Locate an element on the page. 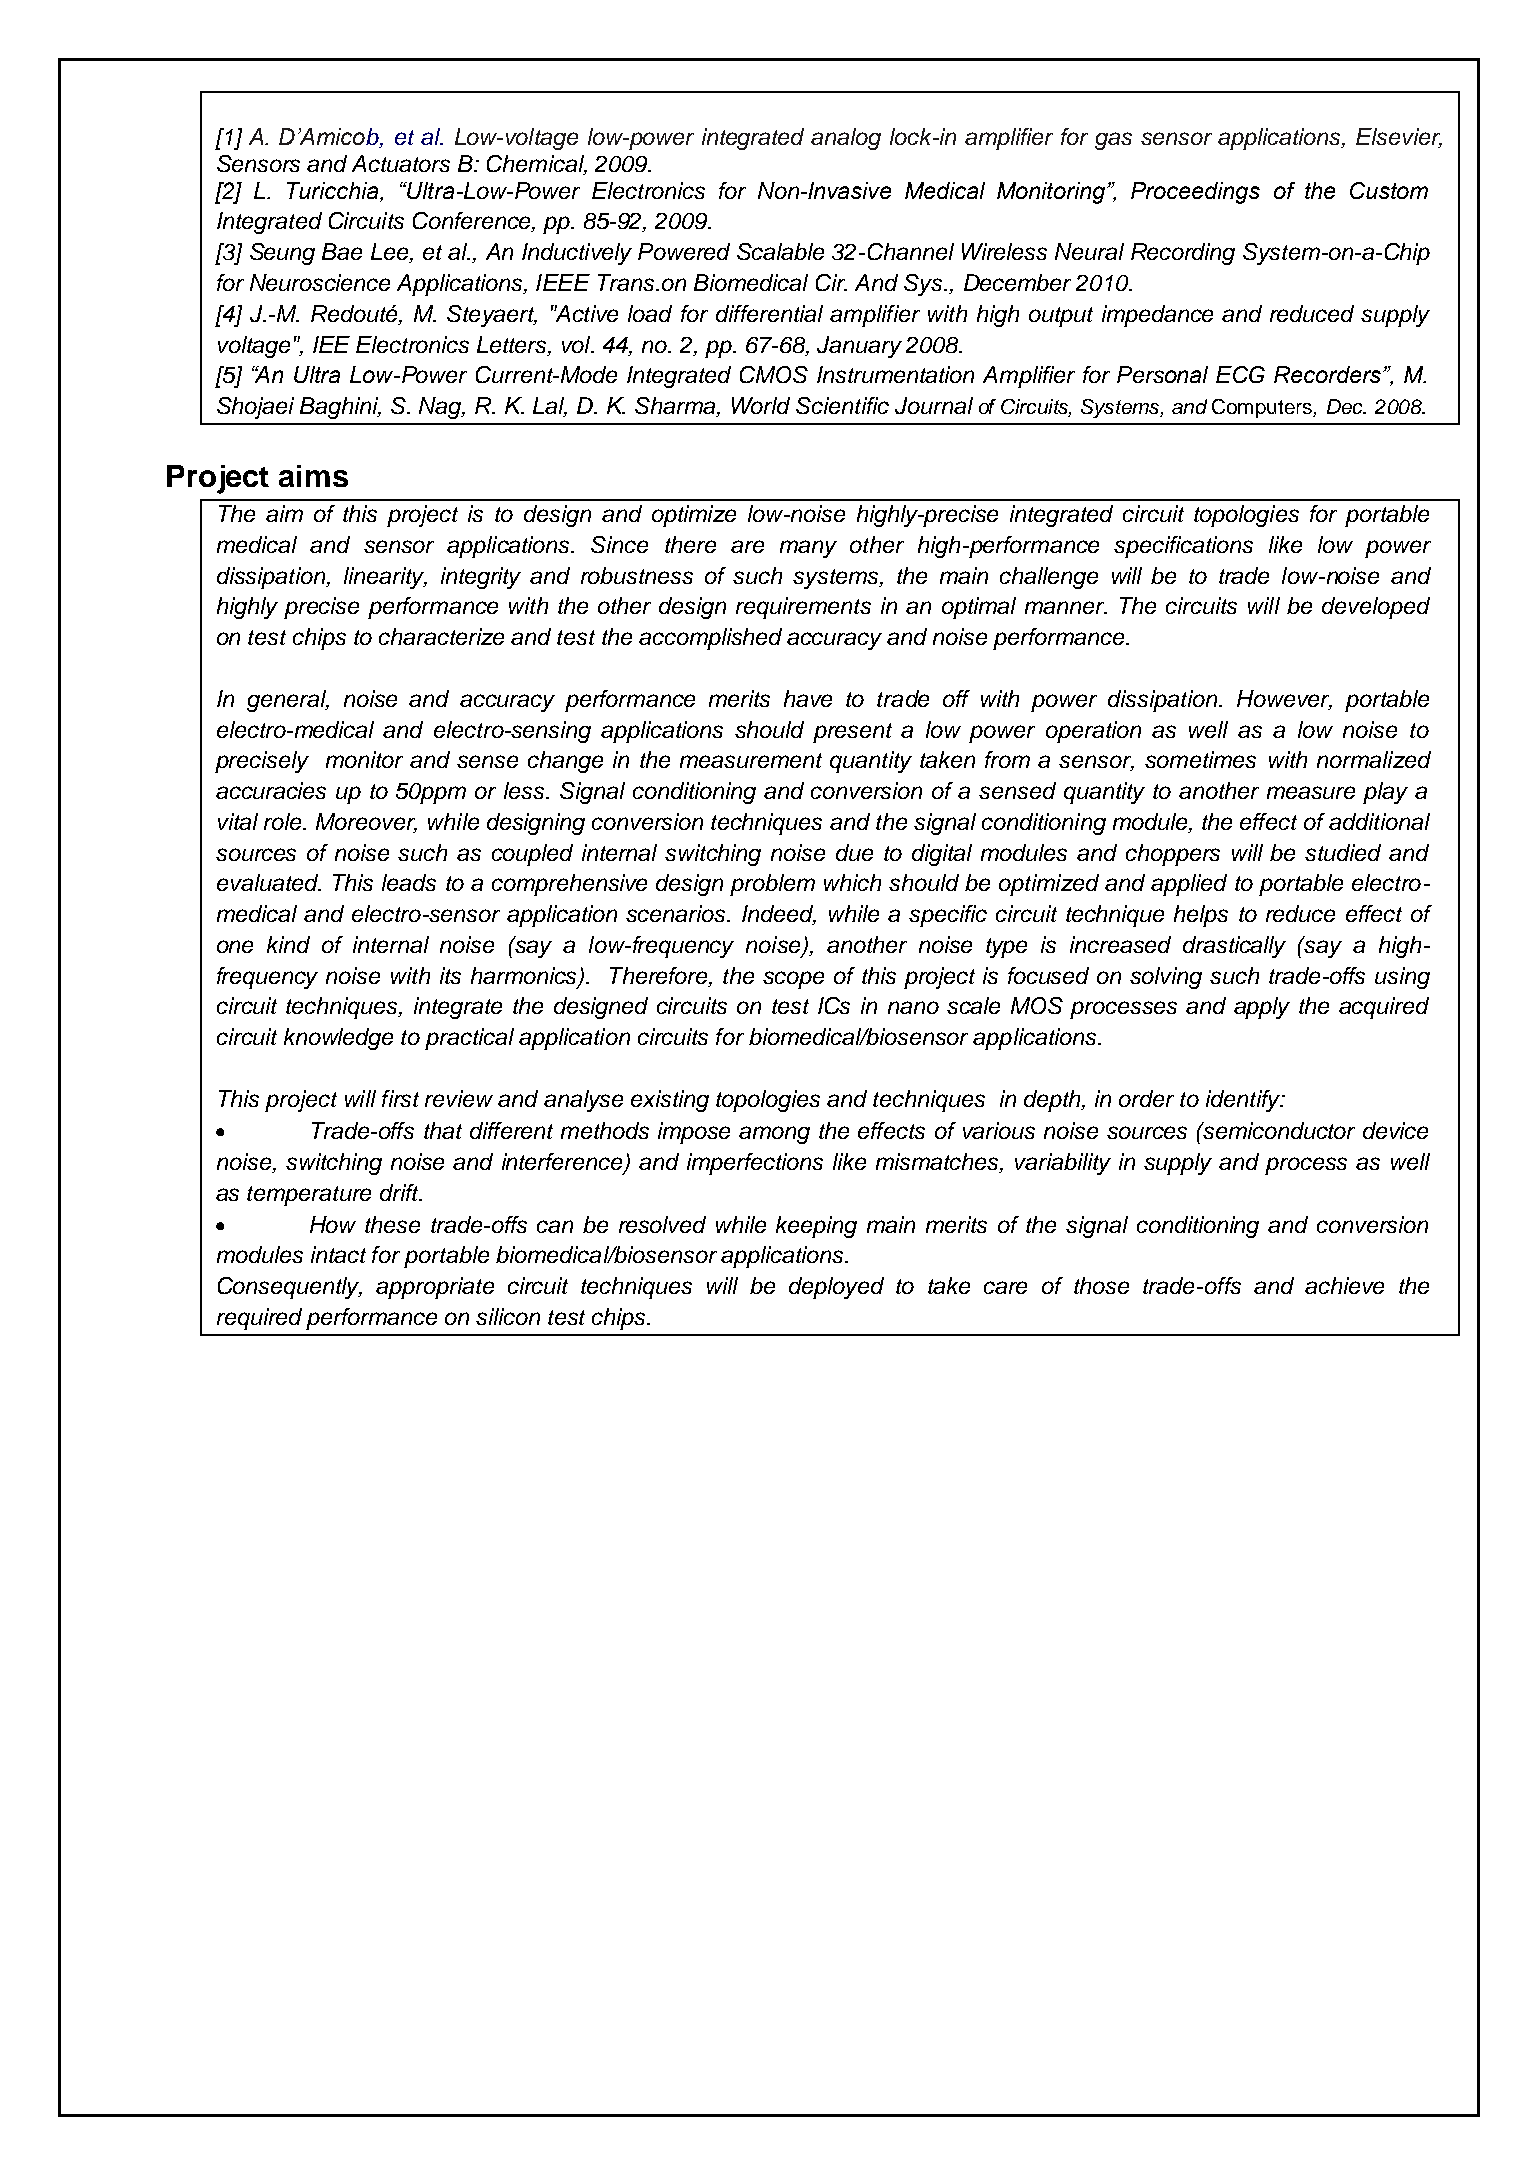 The height and width of the image is (2175, 1538). Actuators is located at coordinates (401, 163).
